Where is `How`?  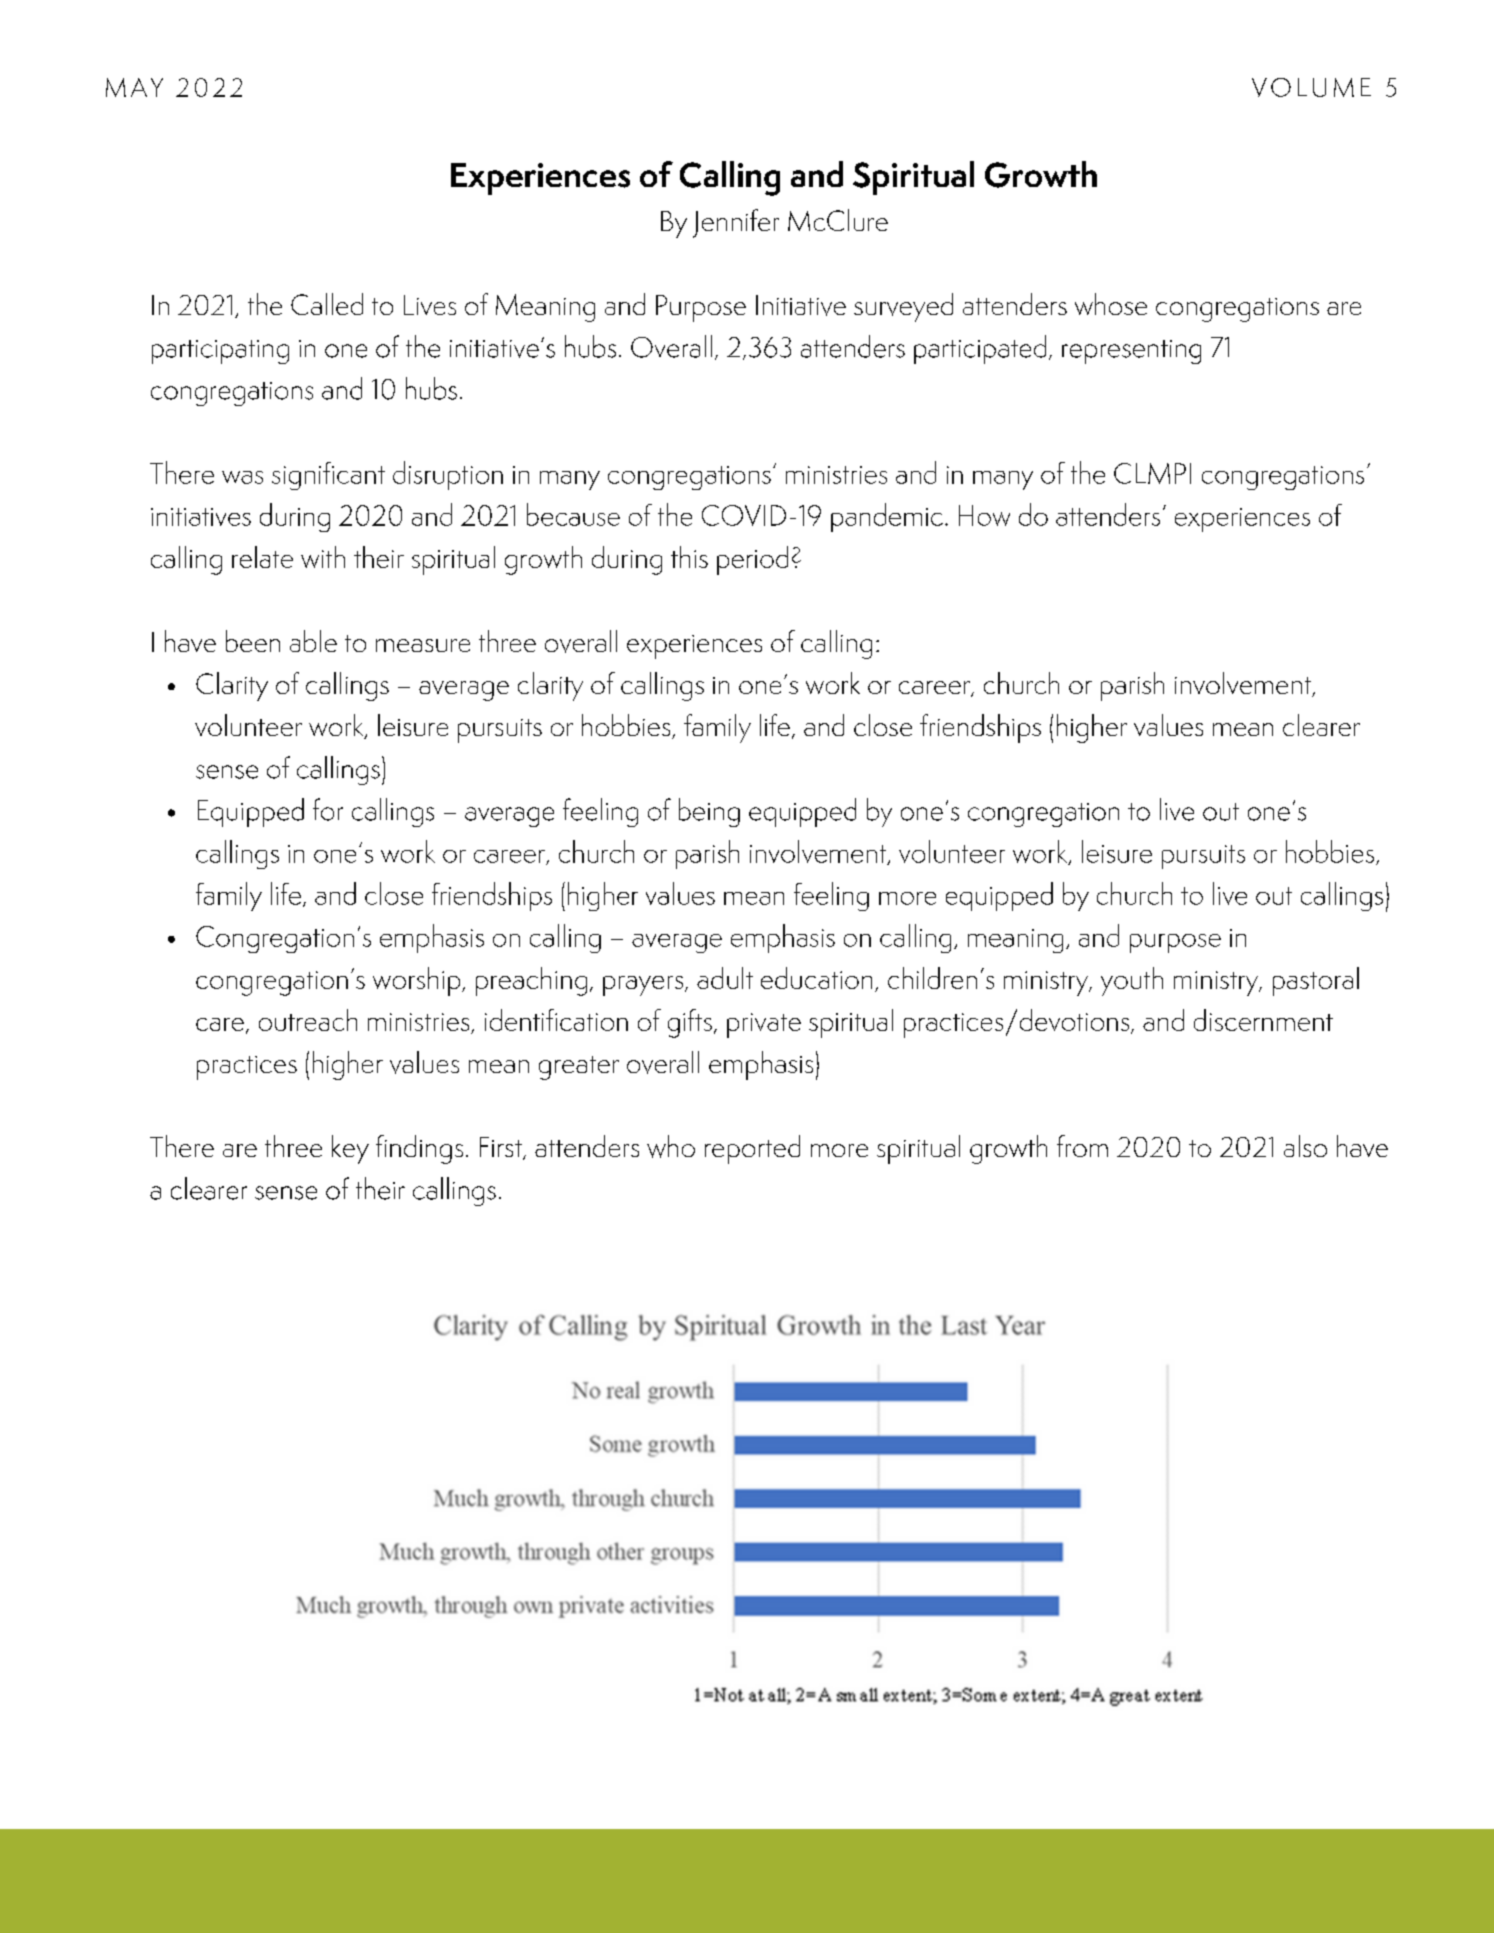
How is located at coordinates (984, 515).
